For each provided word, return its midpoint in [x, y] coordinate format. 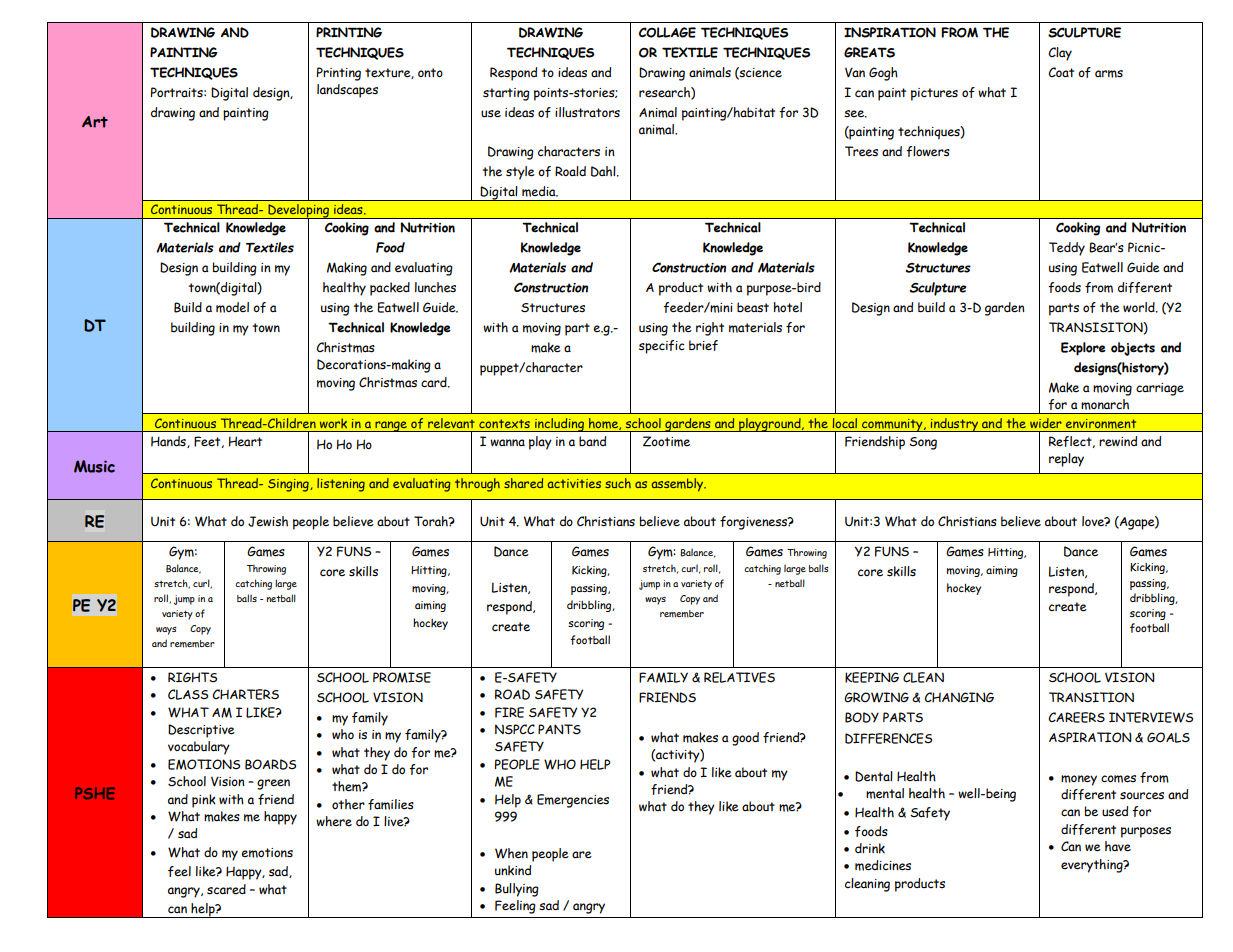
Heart [245, 441]
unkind [513, 870]
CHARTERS [245, 694]
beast [753, 307]
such [618, 483]
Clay [1060, 54]
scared [226, 889]
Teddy [1067, 249]
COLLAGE [667, 32]
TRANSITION [1091, 697]
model [232, 307]
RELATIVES [739, 677]
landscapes [347, 91]
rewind [1118, 441]
